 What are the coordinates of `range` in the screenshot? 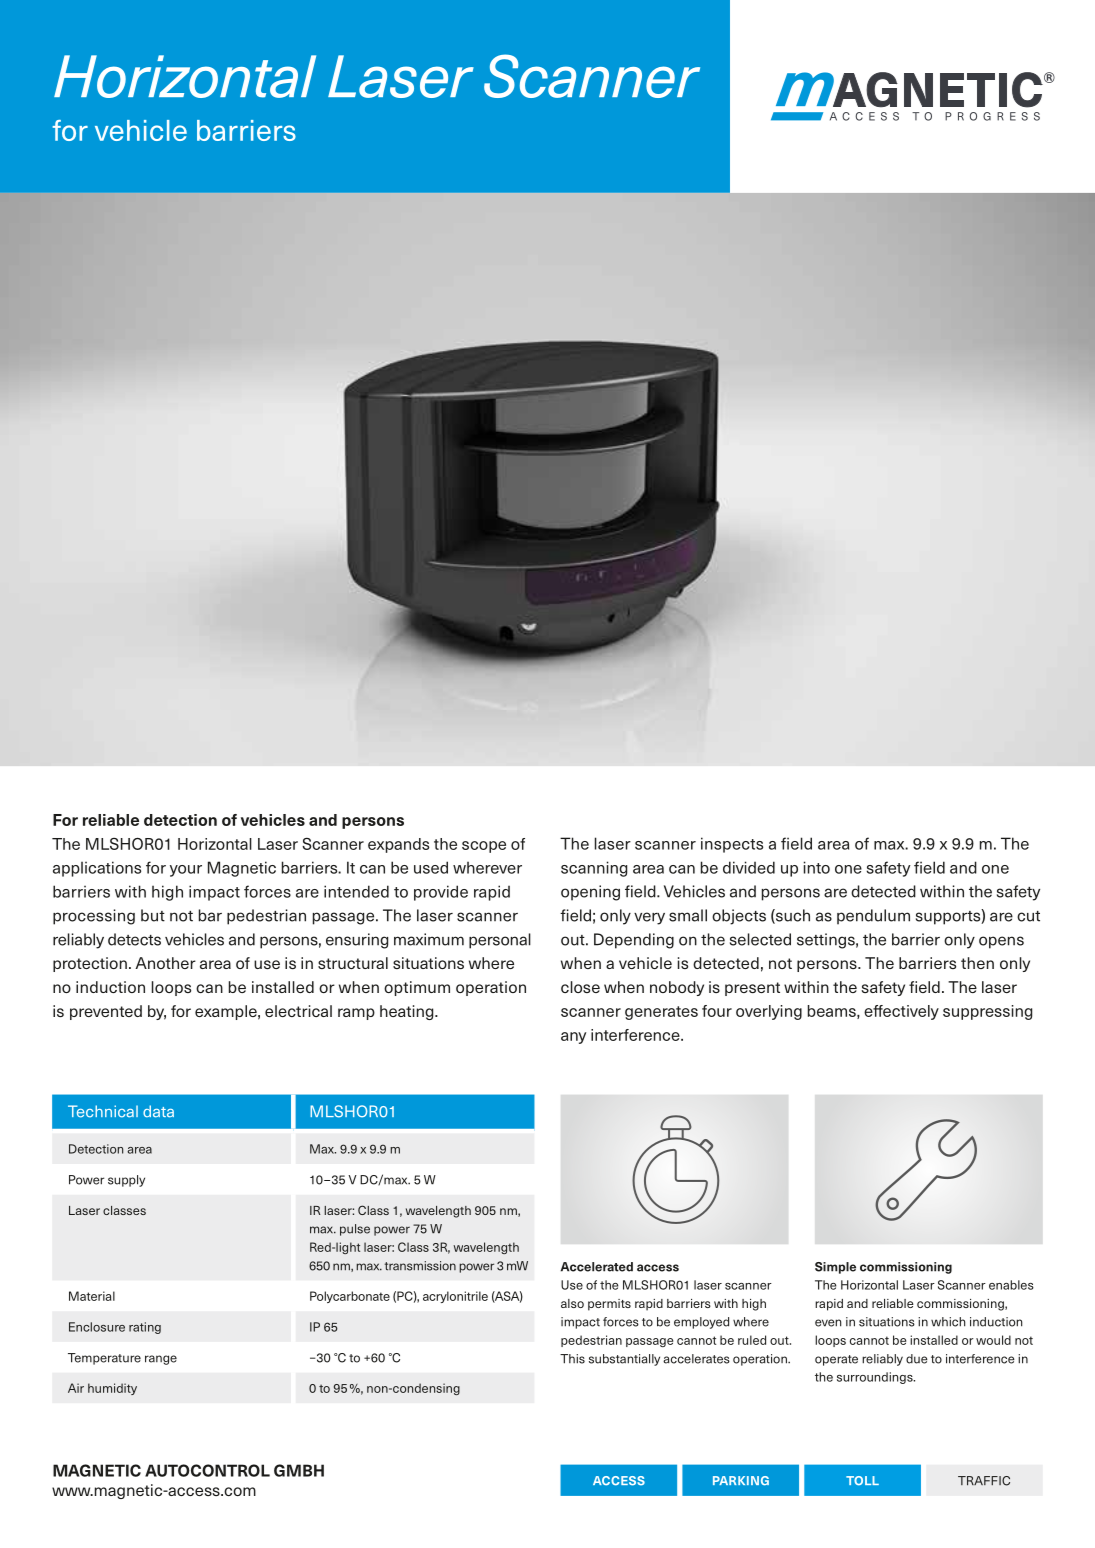 It's located at (161, 1360).
